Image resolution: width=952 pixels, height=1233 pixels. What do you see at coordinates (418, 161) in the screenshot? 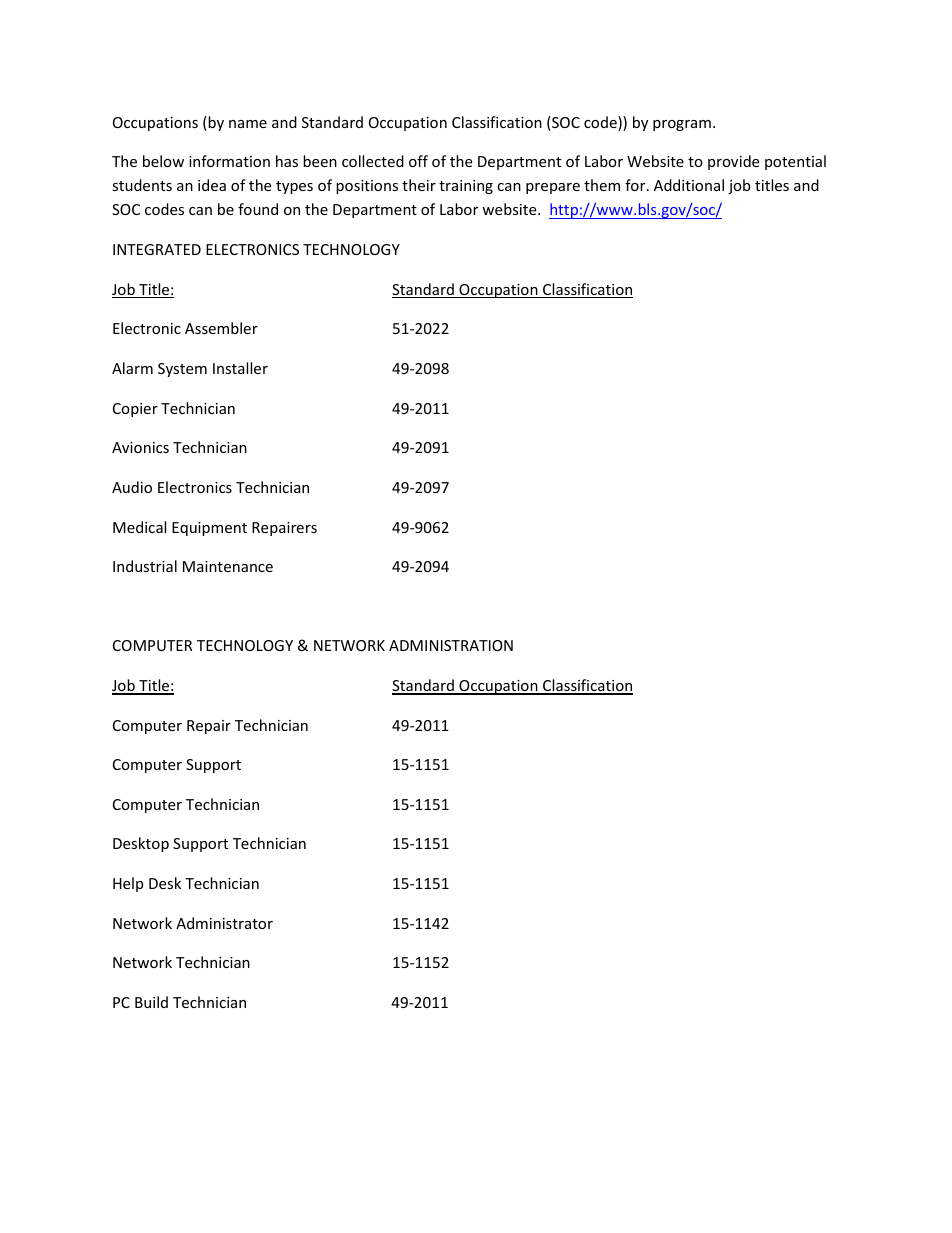
I see `off` at bounding box center [418, 161].
